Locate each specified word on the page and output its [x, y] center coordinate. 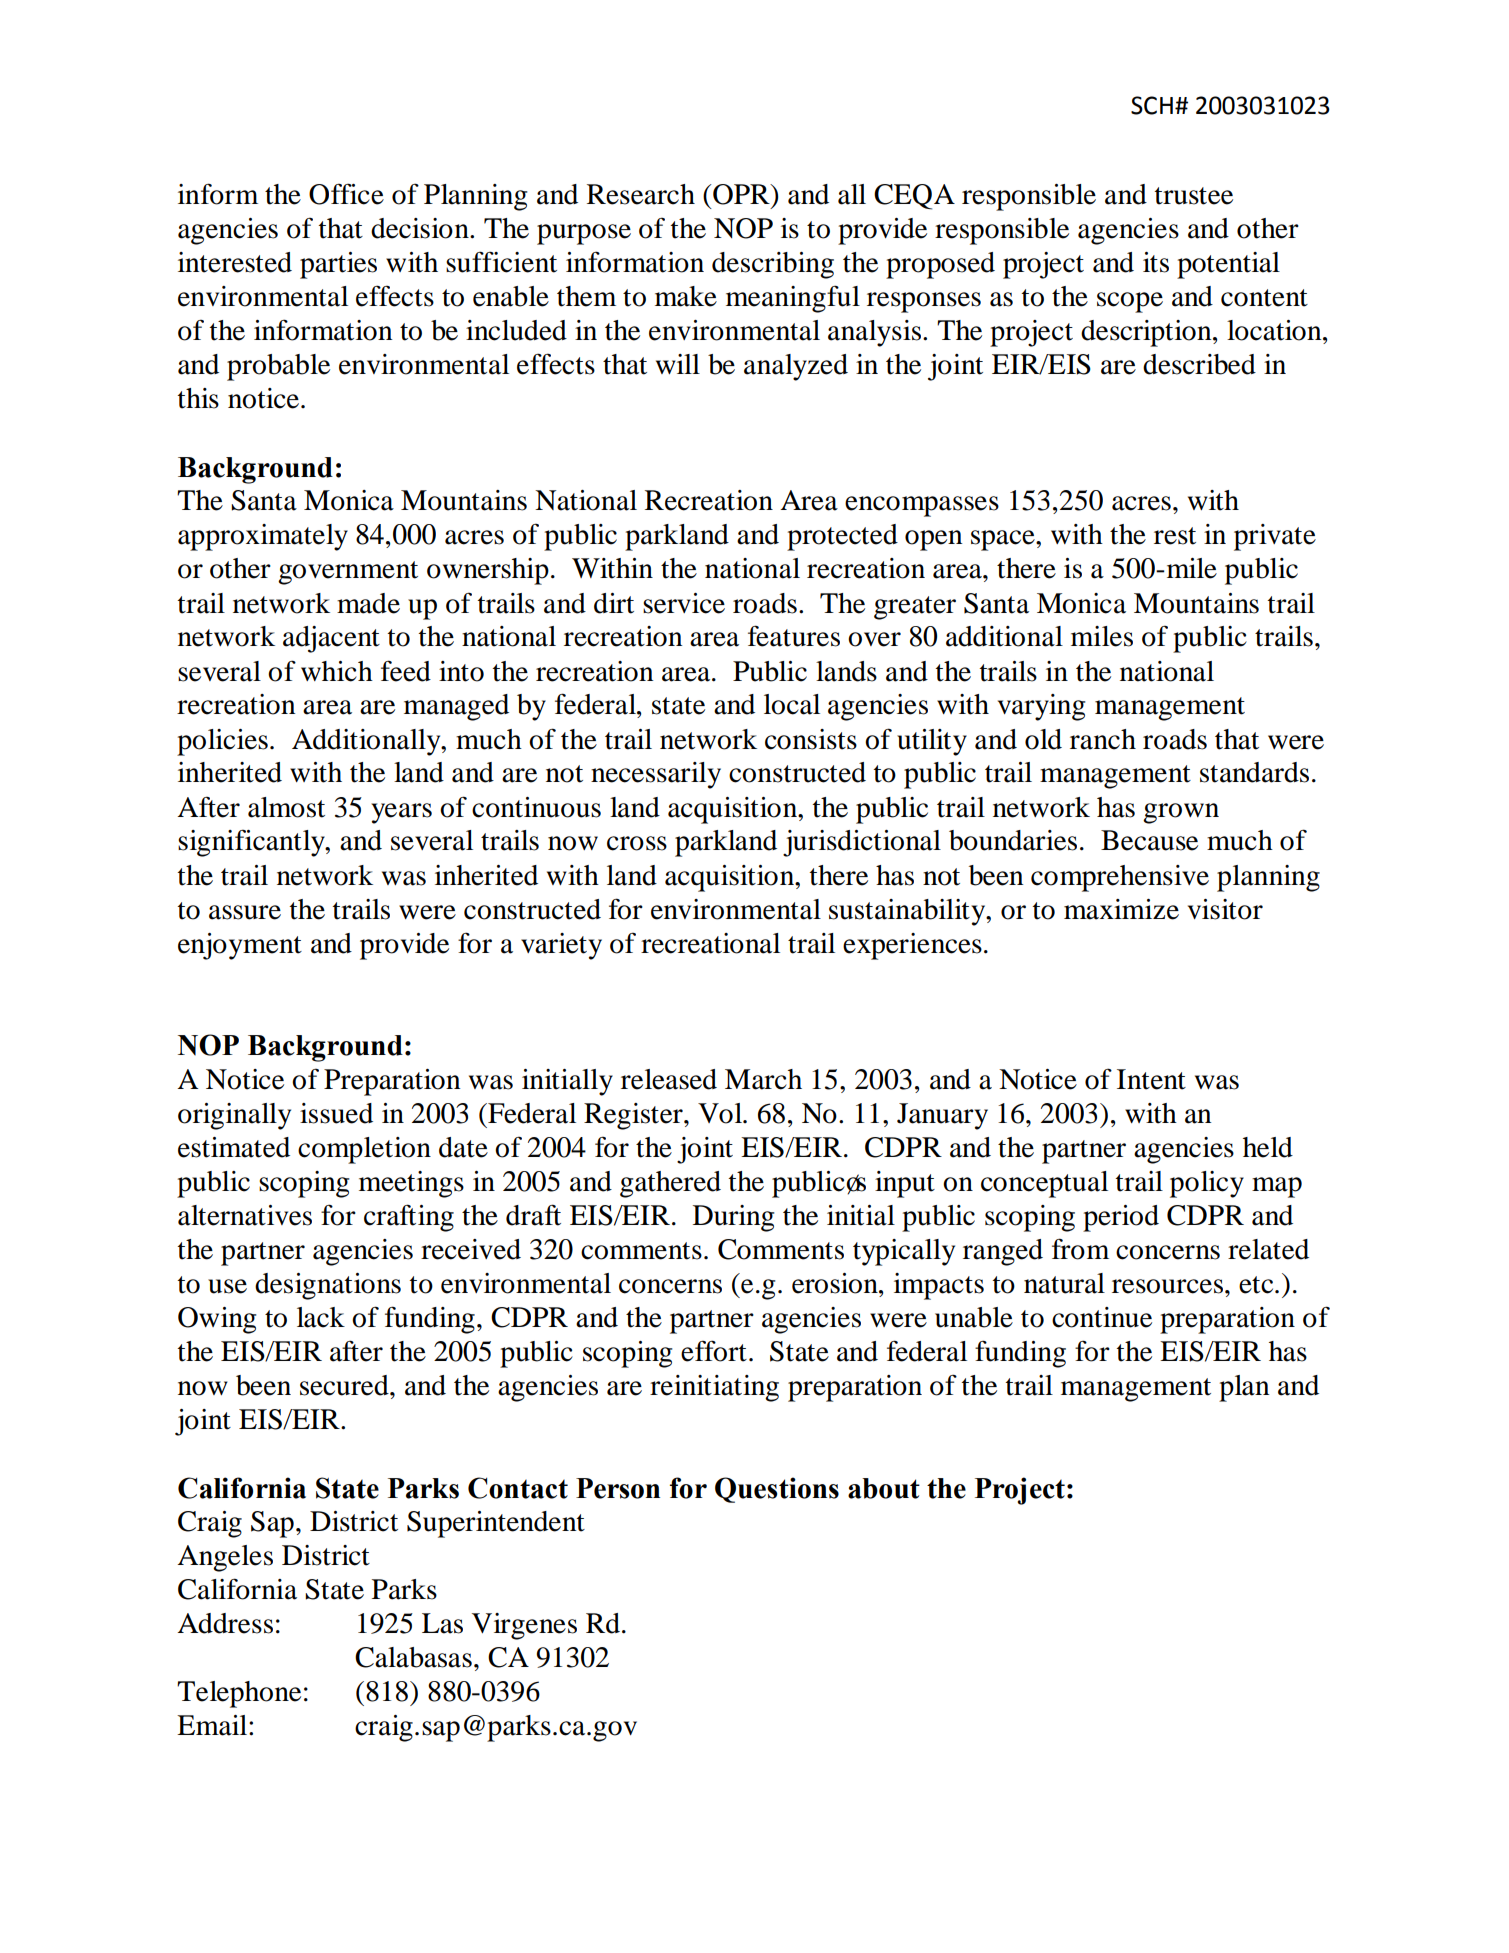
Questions [777, 1490]
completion [364, 1150]
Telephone [239, 1694]
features [794, 636]
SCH [1152, 105]
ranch [1103, 739]
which [337, 671]
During [733, 1218]
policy [1207, 1184]
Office [346, 194]
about [884, 1488]
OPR [742, 194]
